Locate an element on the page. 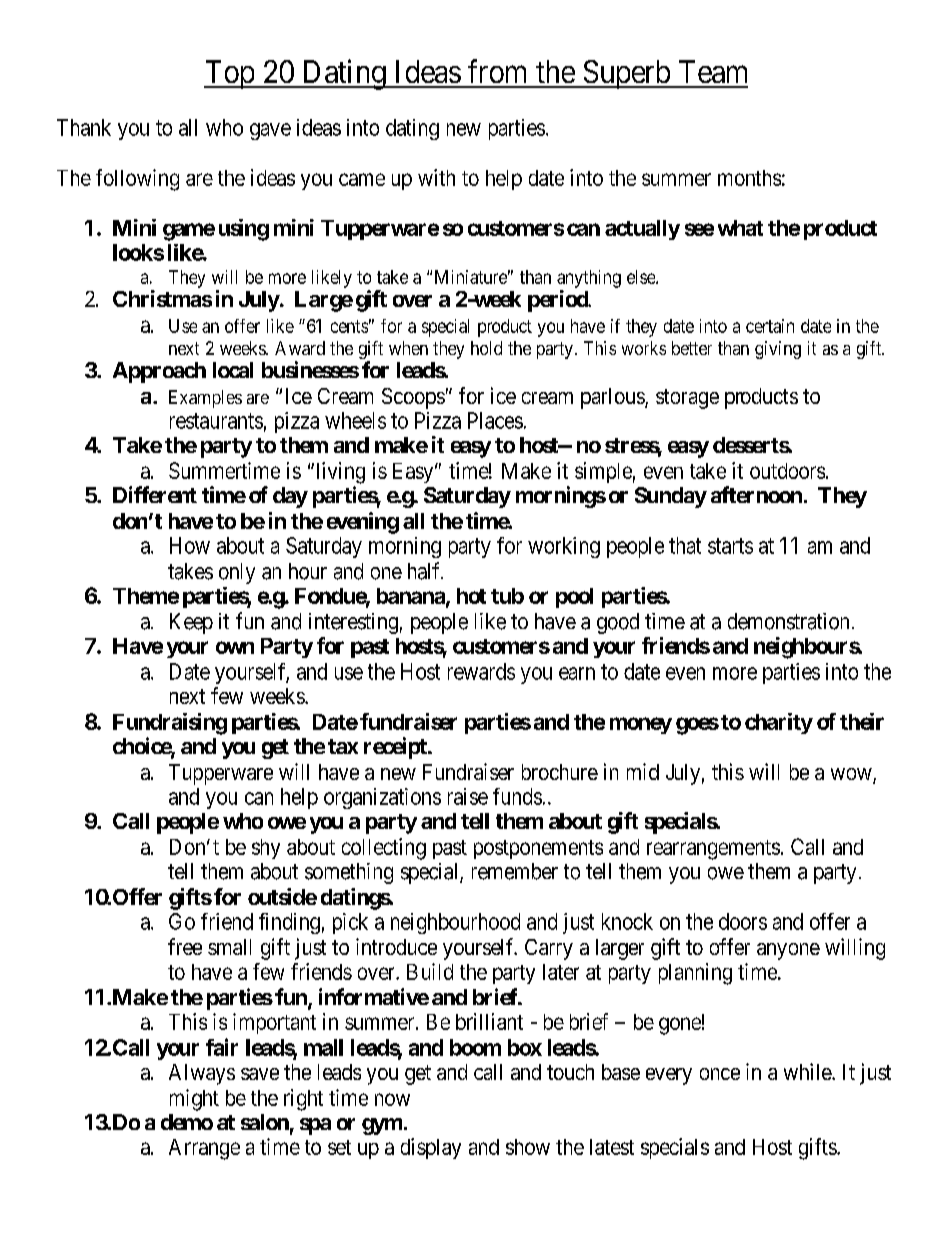 Image resolution: width=952 pixels, height=1233 pixels. months is located at coordinates (749, 178).
